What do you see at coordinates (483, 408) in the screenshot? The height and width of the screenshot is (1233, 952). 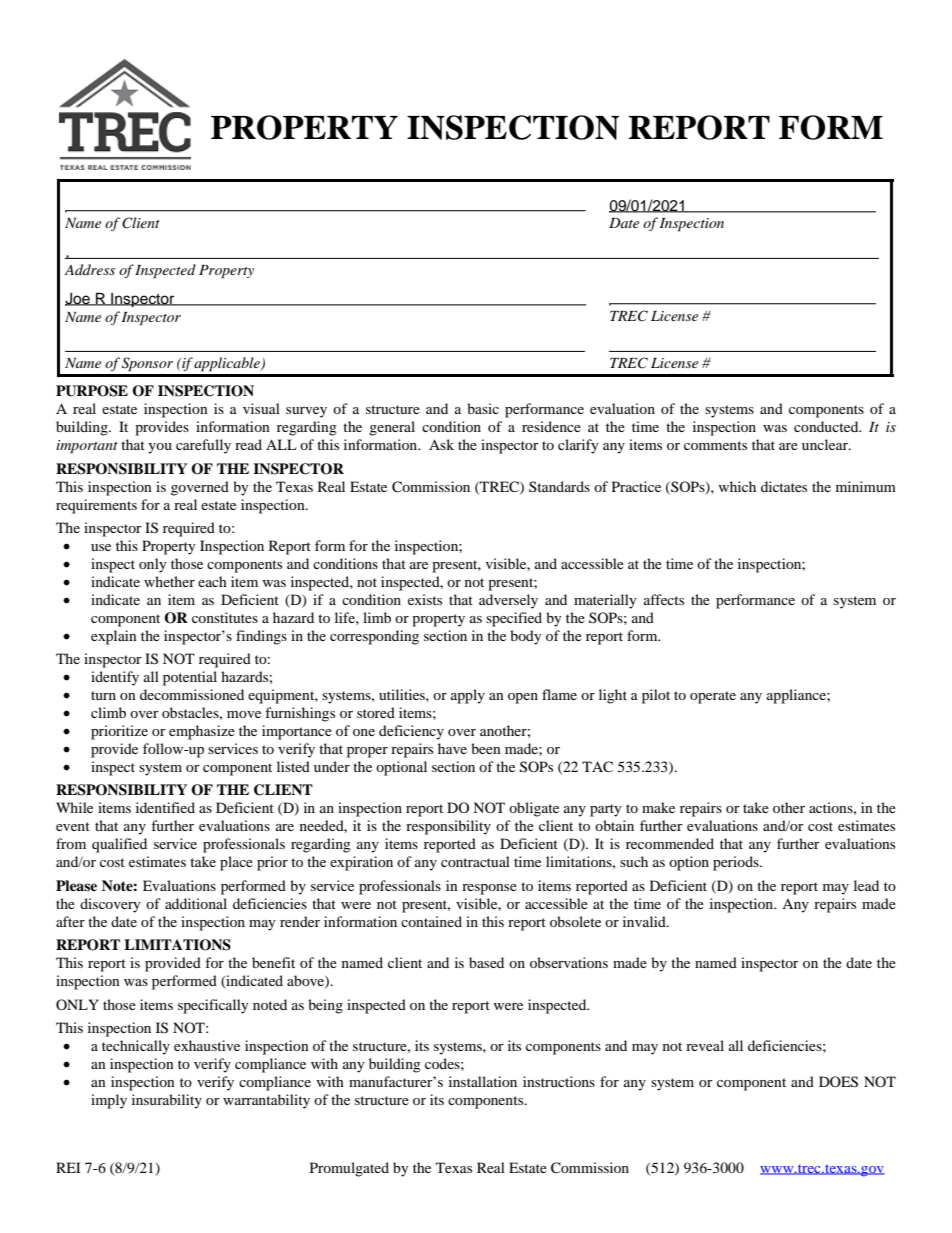 I see `basic` at bounding box center [483, 408].
